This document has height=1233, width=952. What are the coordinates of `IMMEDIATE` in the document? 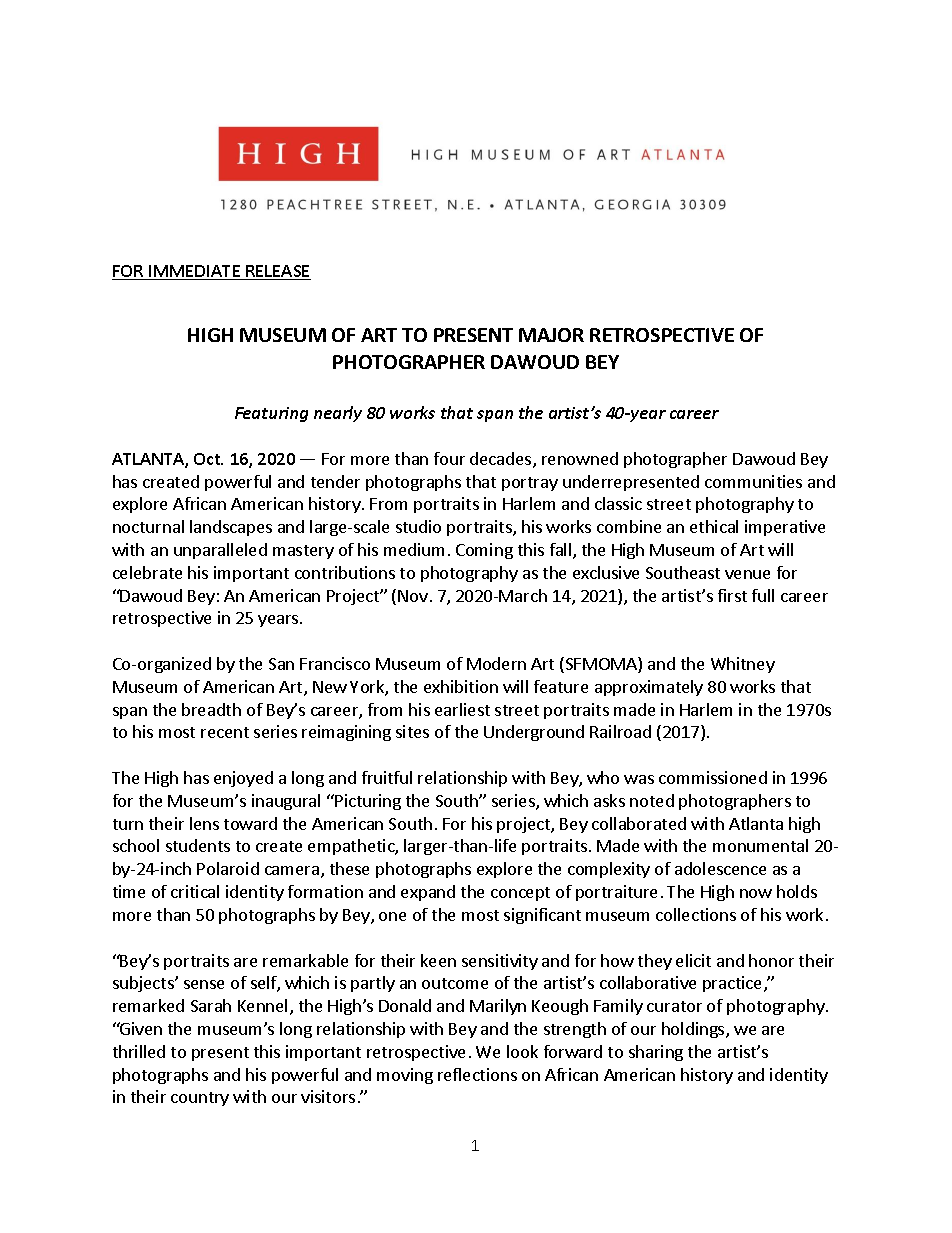 It's located at (195, 272).
